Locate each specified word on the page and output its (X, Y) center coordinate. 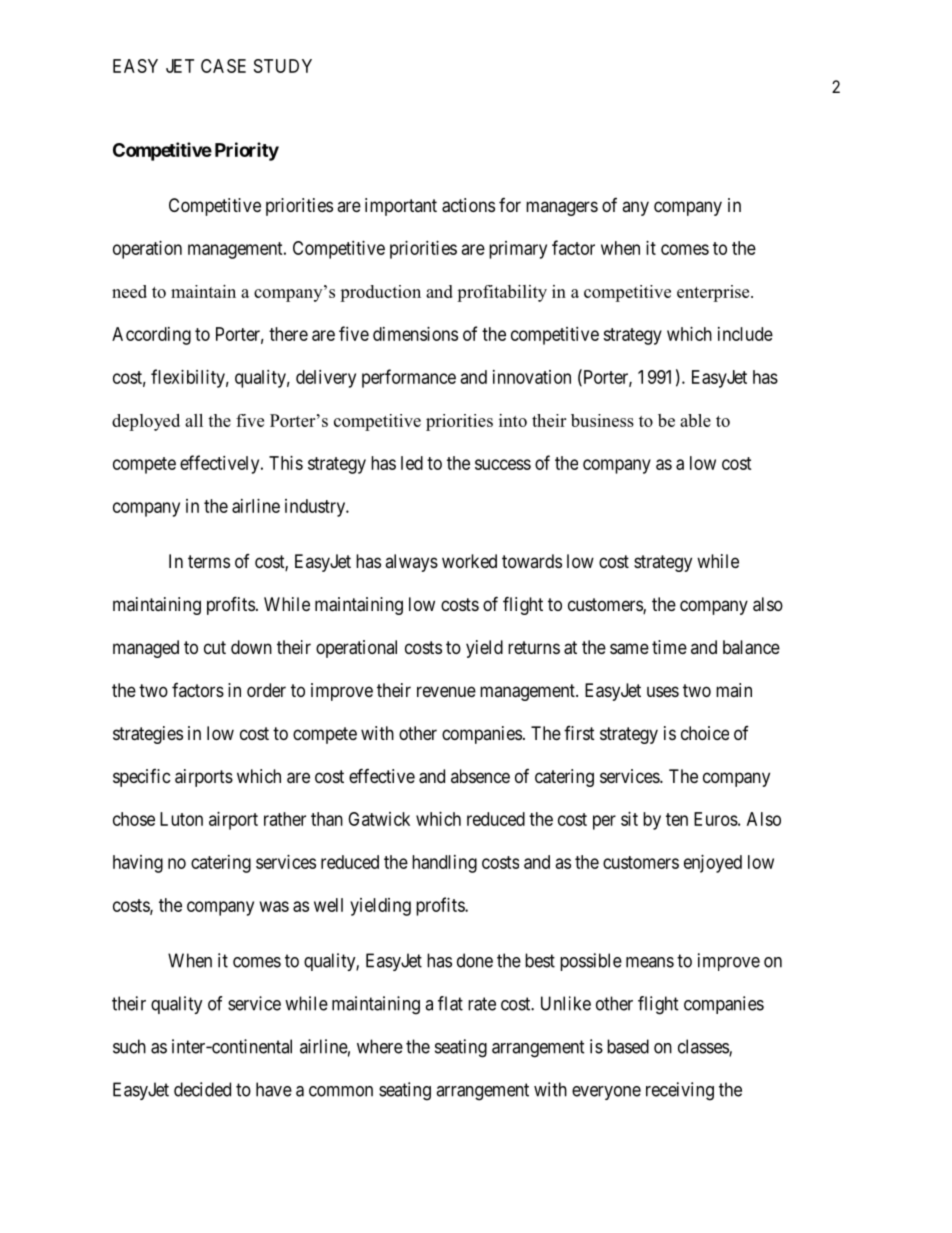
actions (468, 205)
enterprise (714, 293)
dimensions (415, 334)
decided (202, 1089)
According (151, 336)
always (411, 563)
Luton (181, 819)
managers (562, 208)
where (380, 1046)
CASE (223, 66)
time (669, 647)
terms (209, 561)
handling (444, 864)
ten (677, 819)
